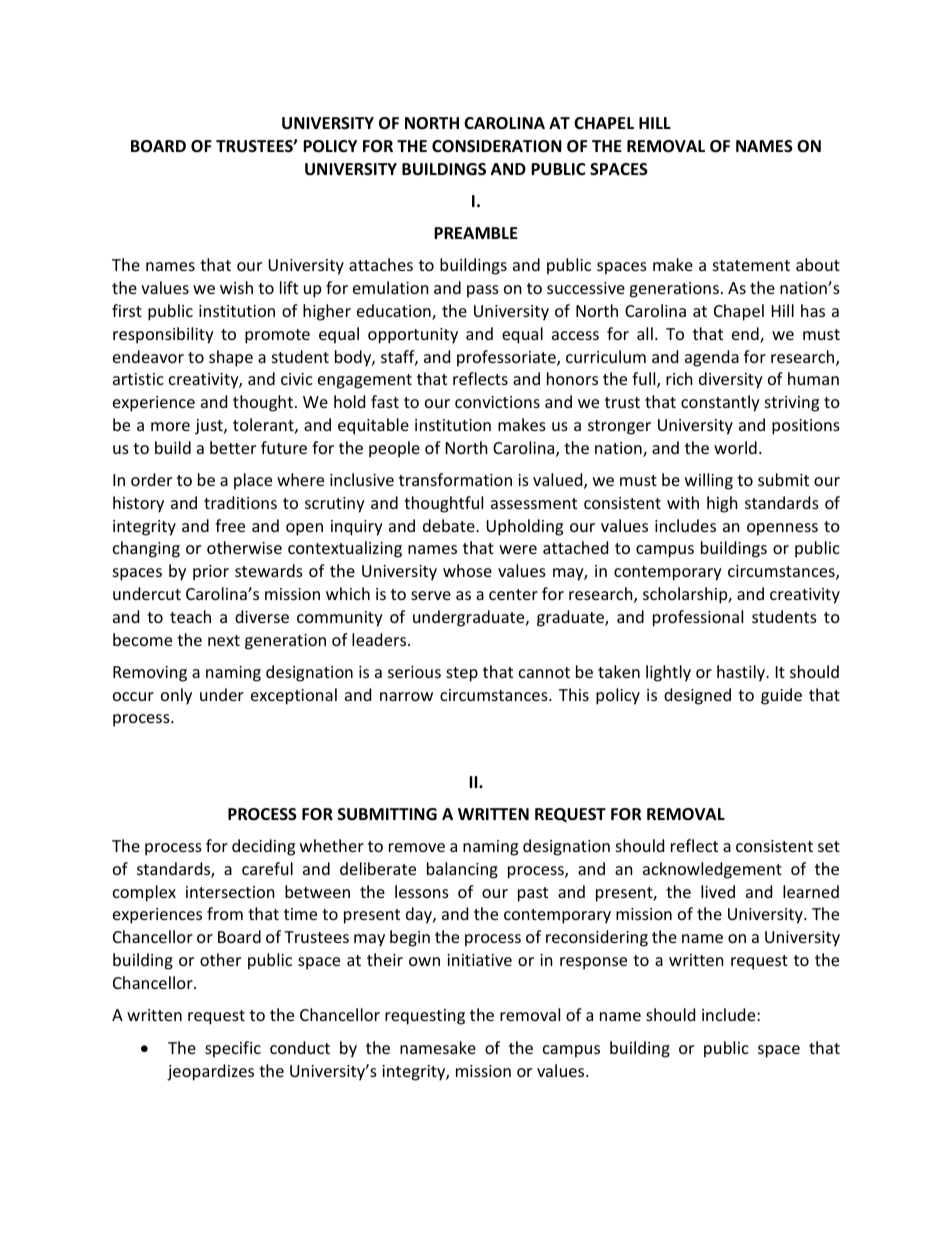  I want to click on statement, so click(751, 265).
